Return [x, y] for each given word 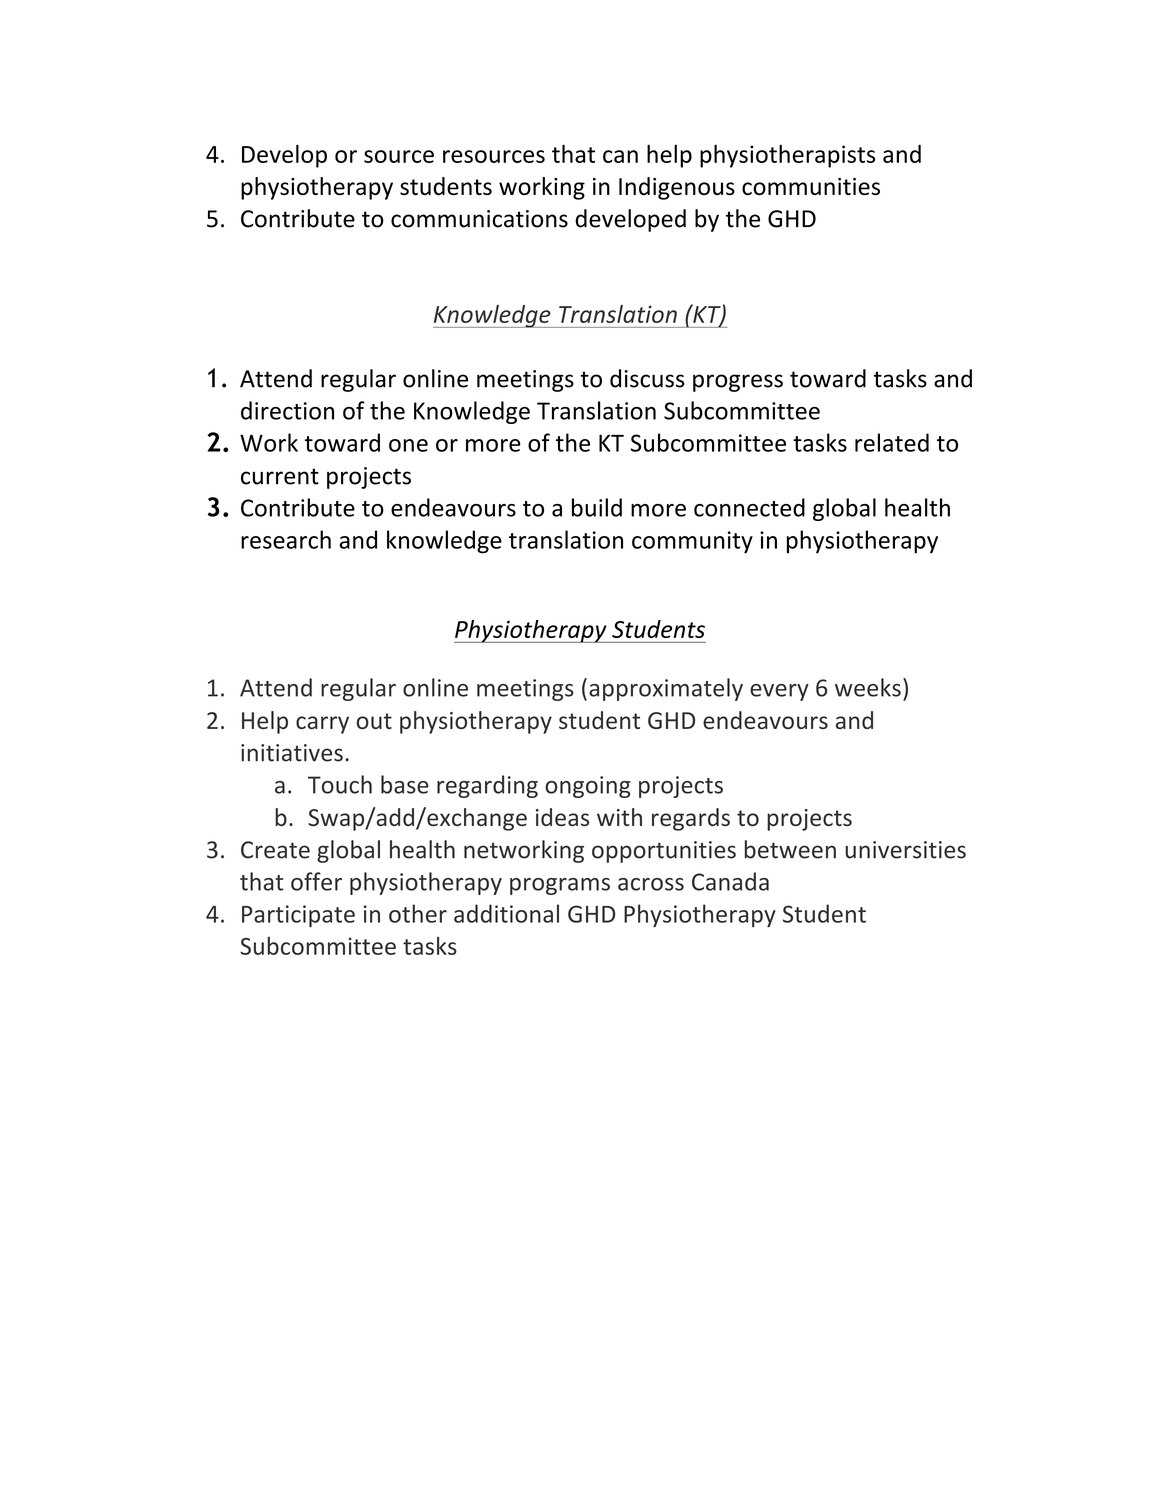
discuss [647, 378]
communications [479, 219]
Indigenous [677, 188]
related [892, 442]
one [408, 445]
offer [316, 881]
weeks [868, 687]
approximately [666, 689]
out [374, 721]
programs [560, 886]
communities [811, 186]
